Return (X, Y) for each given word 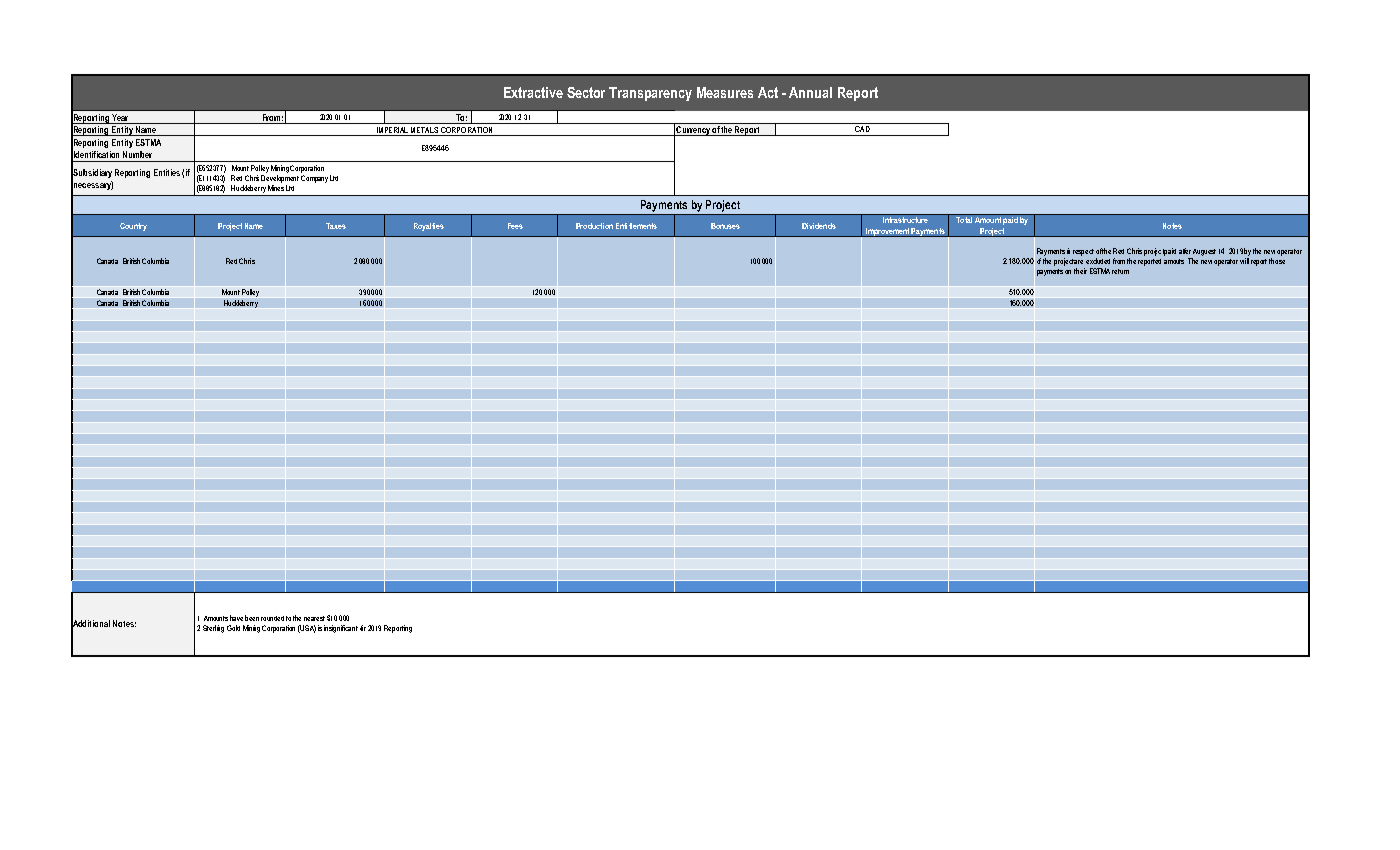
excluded (1098, 261)
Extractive (533, 92)
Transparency (650, 94)
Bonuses (725, 226)
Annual (810, 92)
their (1080, 271)
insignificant (341, 629)
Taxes (336, 226)
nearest (314, 618)
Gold (233, 628)
